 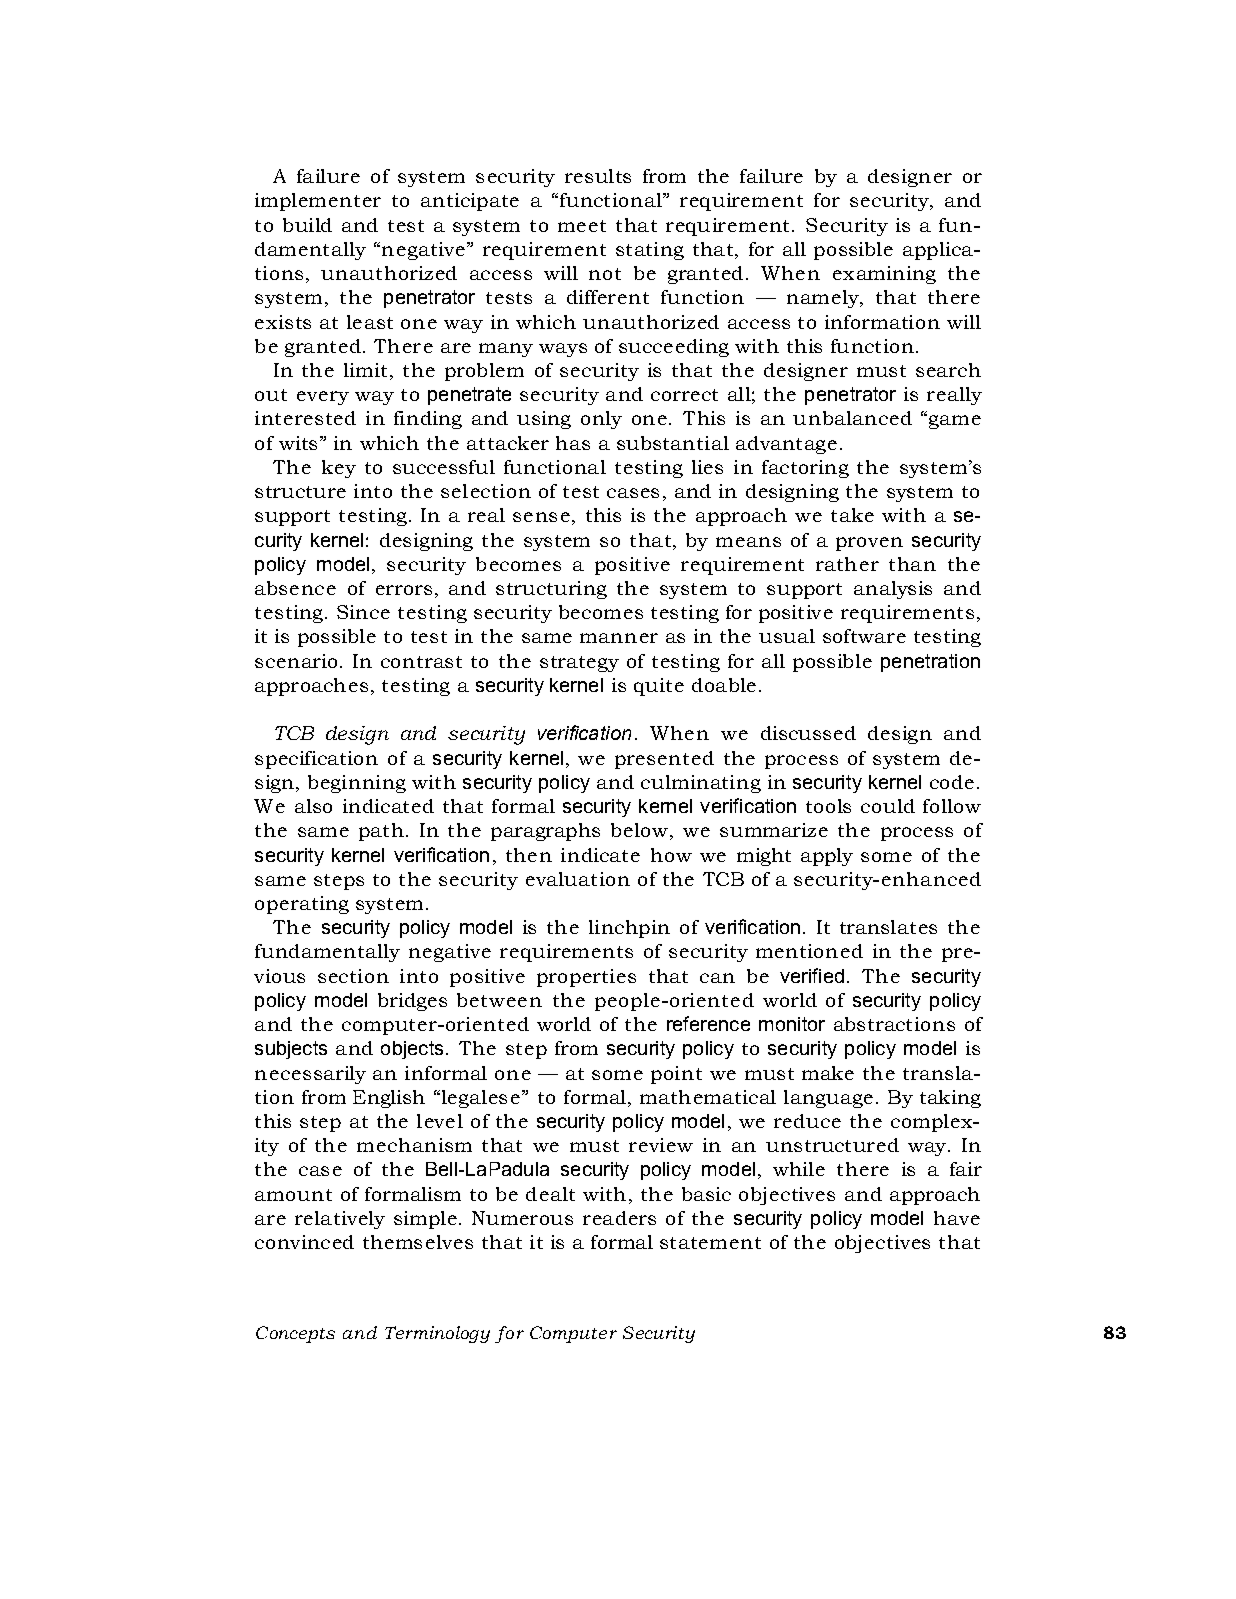 I want to click on verified, so click(x=812, y=975).
